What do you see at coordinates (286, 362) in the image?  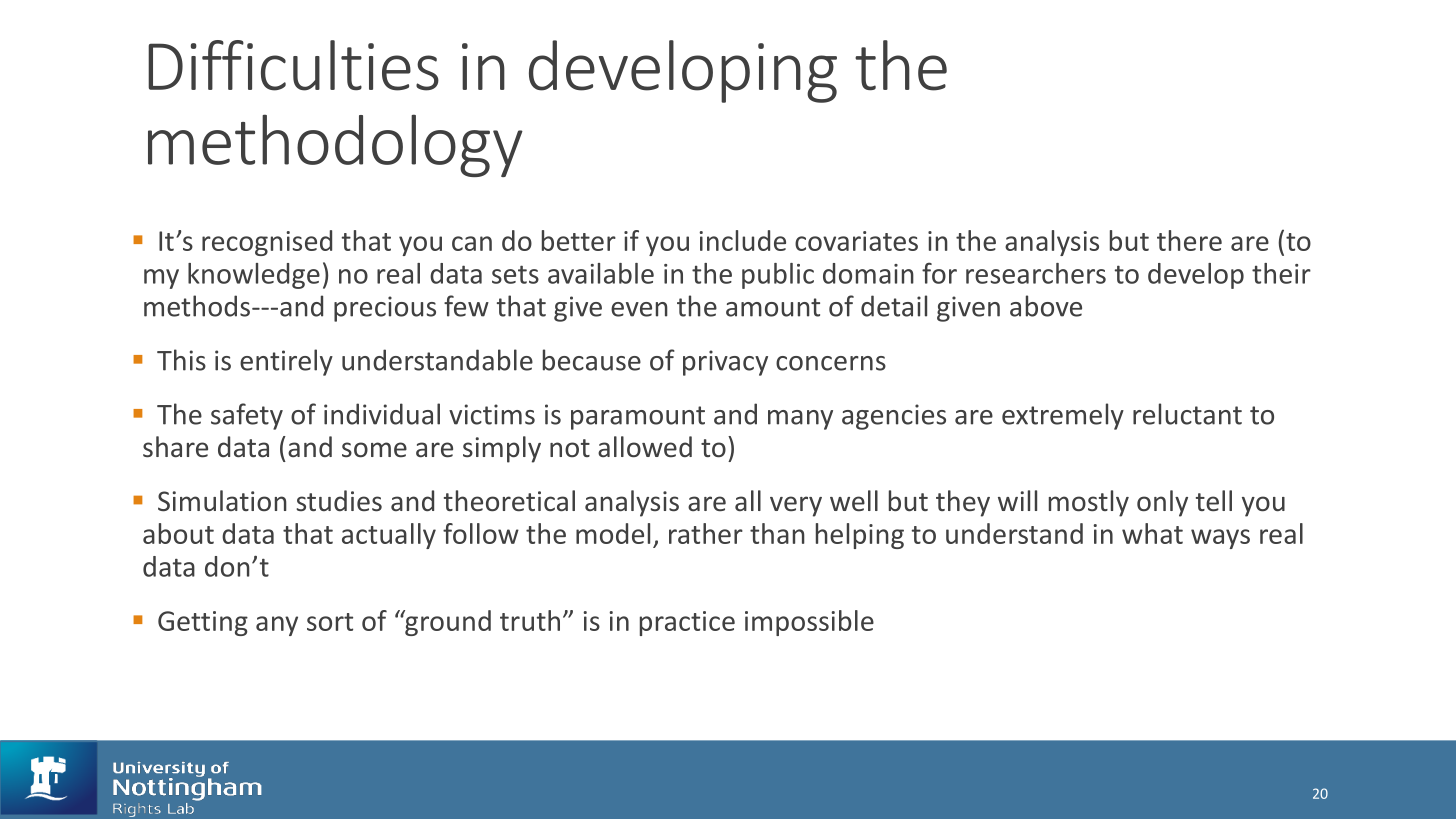 I see `entirely` at bounding box center [286, 362].
